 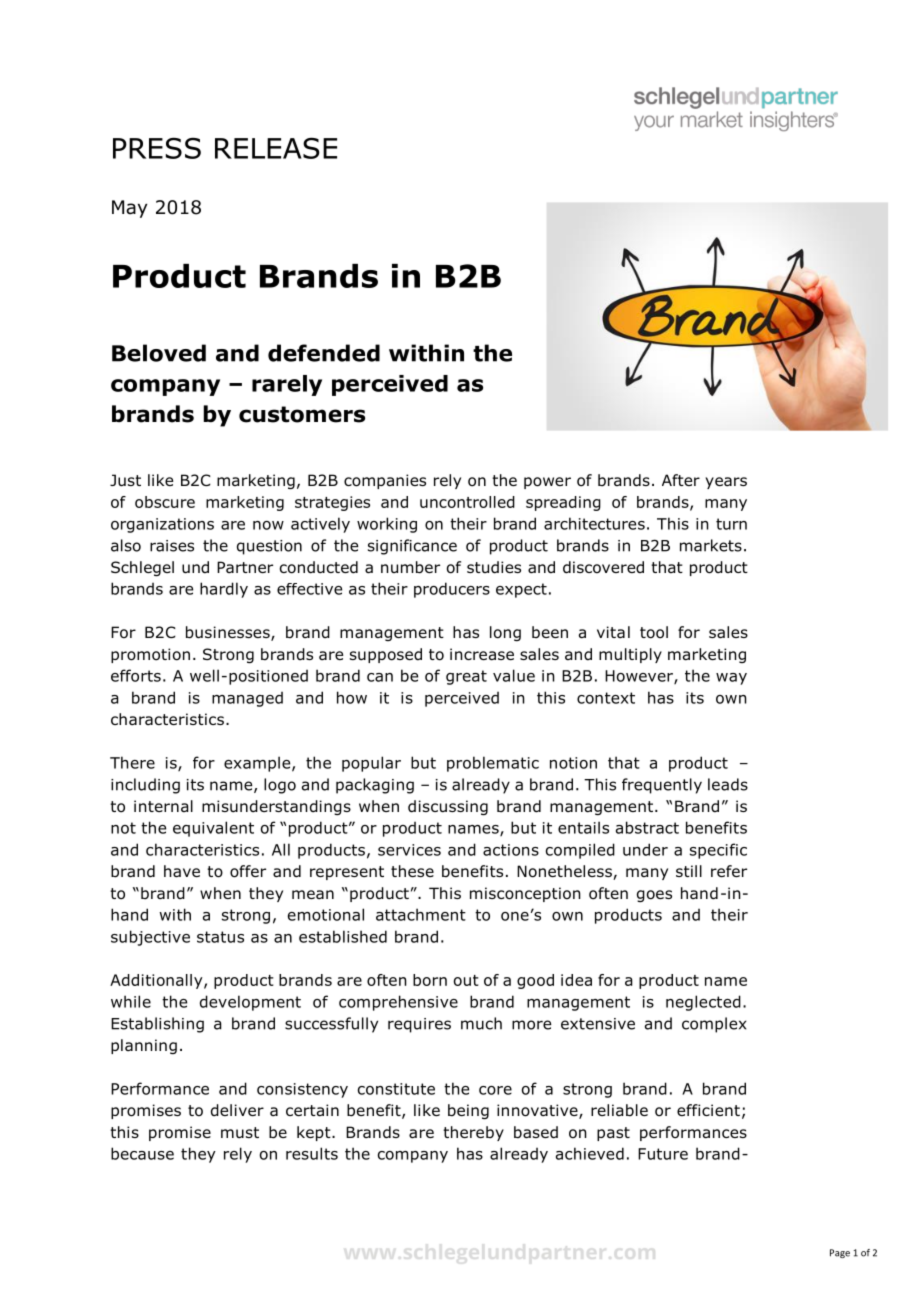 What do you see at coordinates (182, 871) in the image?
I see `have` at bounding box center [182, 871].
